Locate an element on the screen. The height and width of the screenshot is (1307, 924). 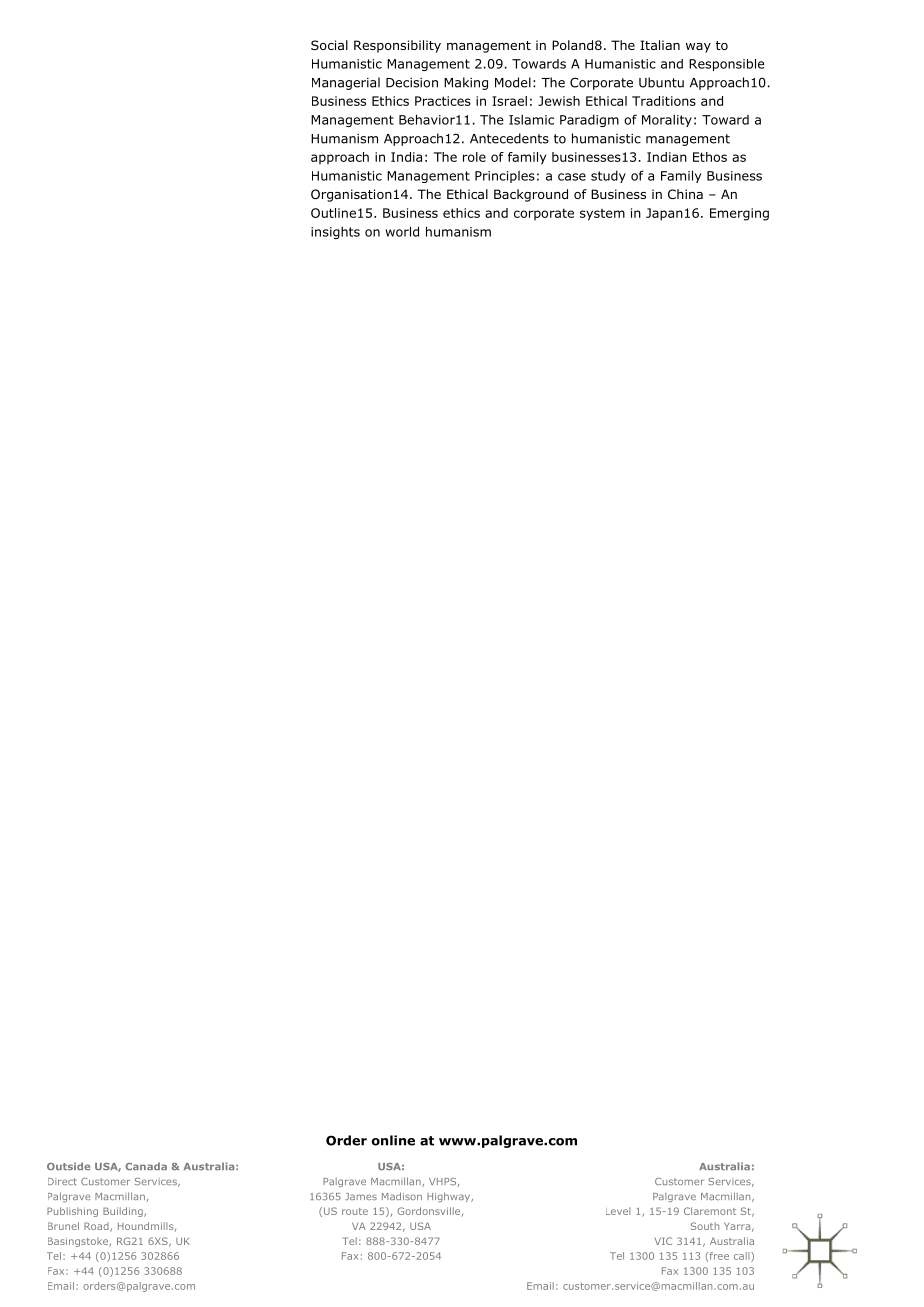
Level is located at coordinates (618, 1211).
